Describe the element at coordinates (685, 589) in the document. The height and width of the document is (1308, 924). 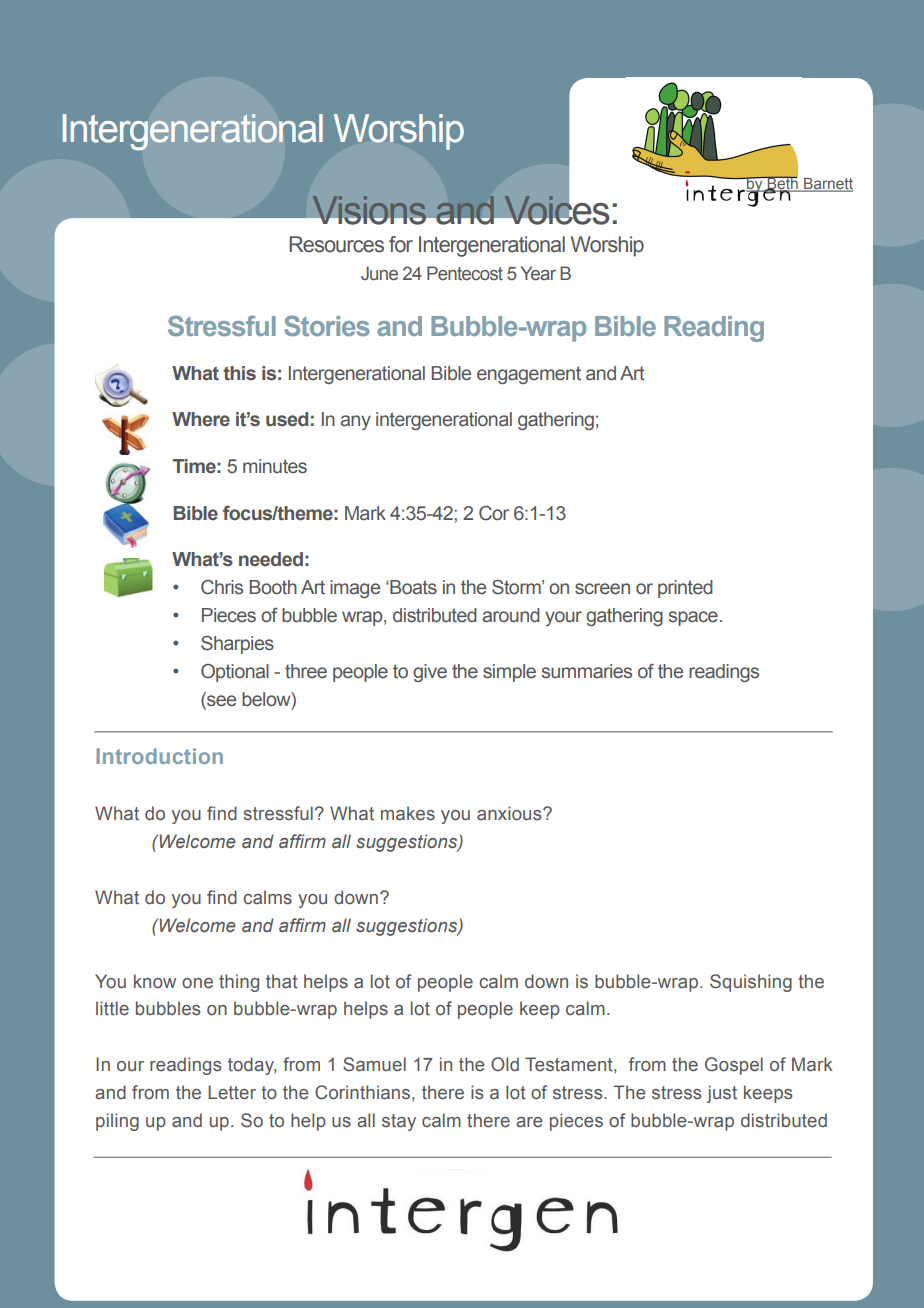
I see `printed` at that location.
